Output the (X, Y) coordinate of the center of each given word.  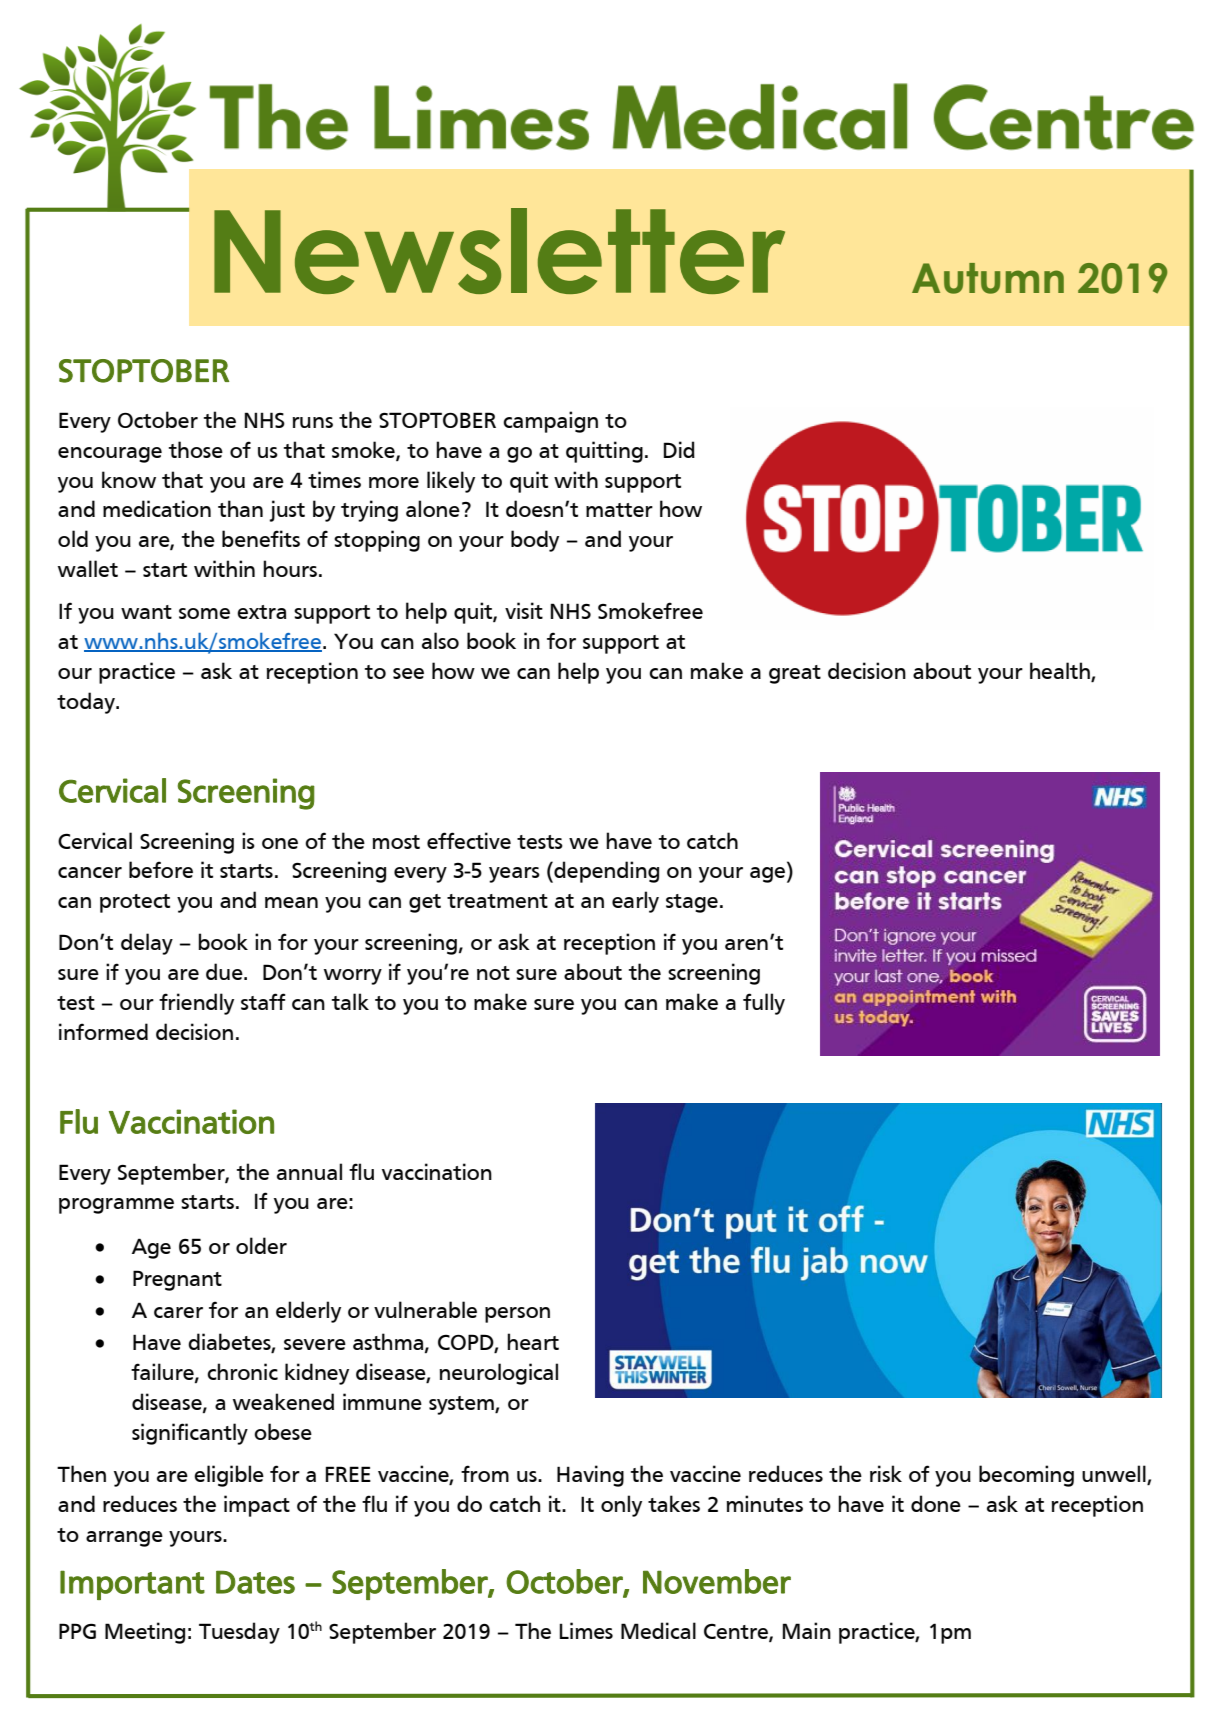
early (635, 902)
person (517, 1315)
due (225, 971)
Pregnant (177, 1280)
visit (524, 610)
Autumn (988, 278)
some (204, 613)
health (1061, 672)
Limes (586, 1630)
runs (313, 422)
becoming (1026, 1476)
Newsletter (499, 251)
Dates (255, 1582)
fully (764, 1004)
